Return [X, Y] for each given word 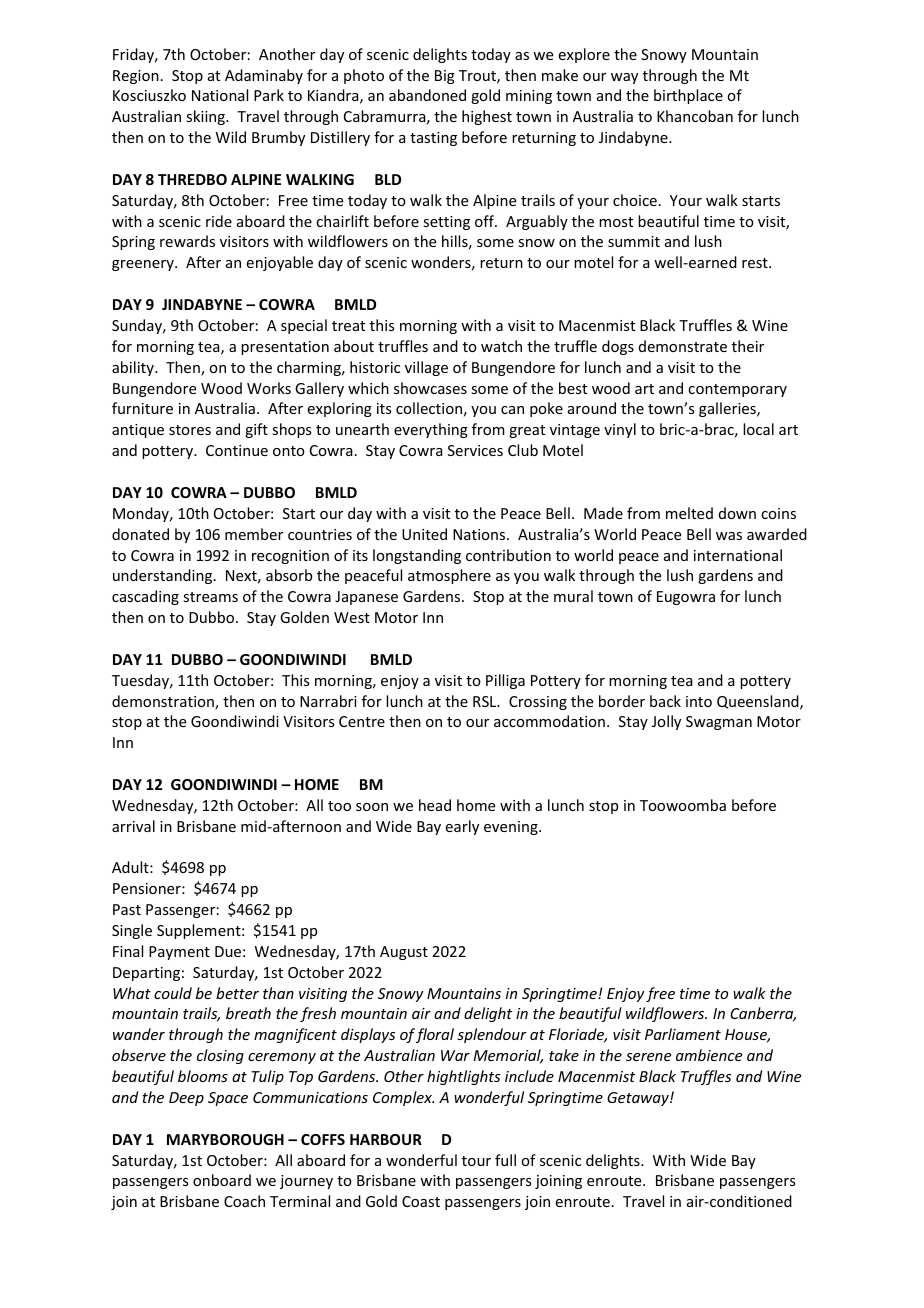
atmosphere [449, 576]
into [699, 701]
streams [210, 597]
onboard [222, 1180]
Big [445, 77]
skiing [206, 117]
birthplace [688, 96]
